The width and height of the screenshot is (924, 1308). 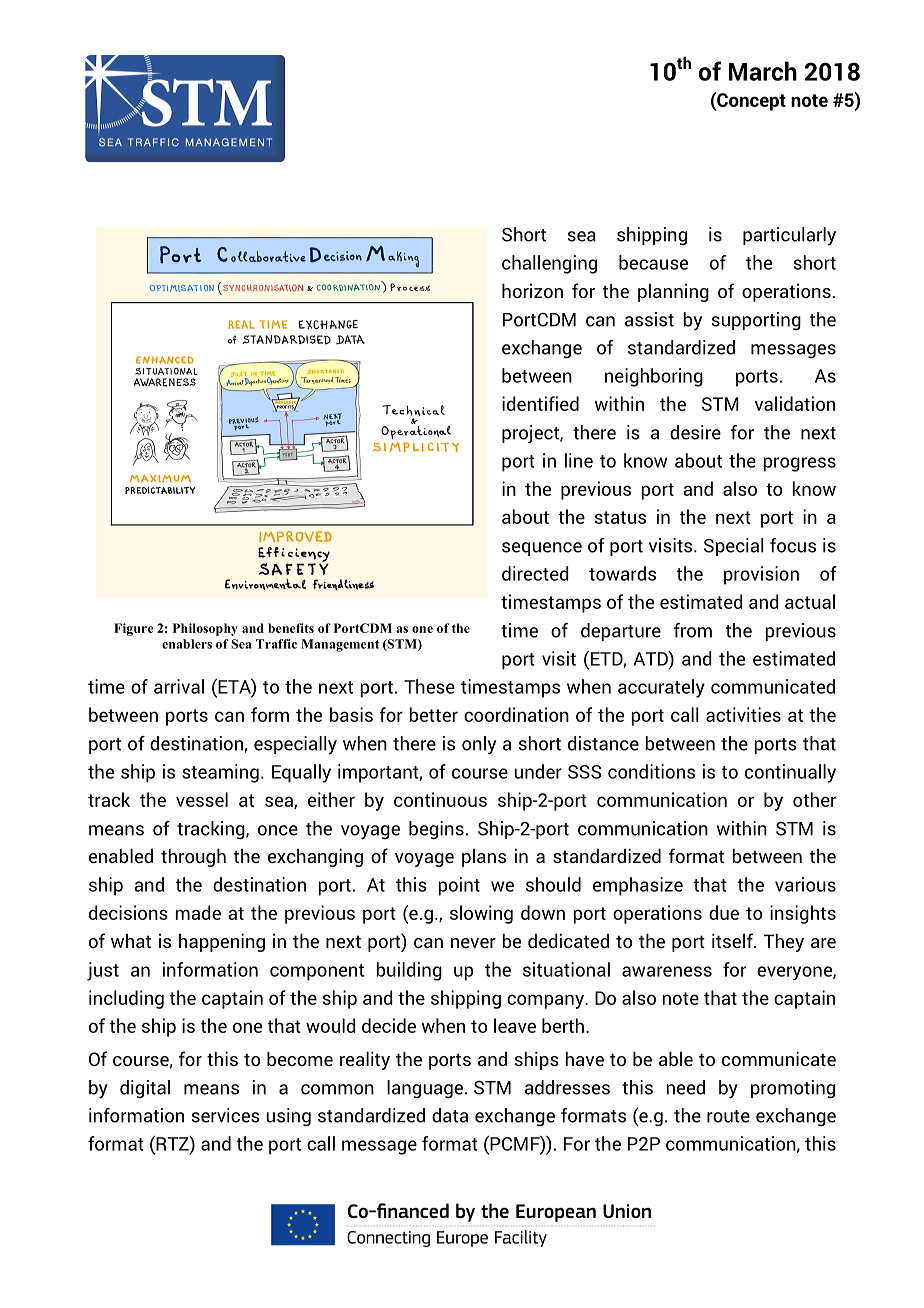 I want to click on activities, so click(x=743, y=714).
